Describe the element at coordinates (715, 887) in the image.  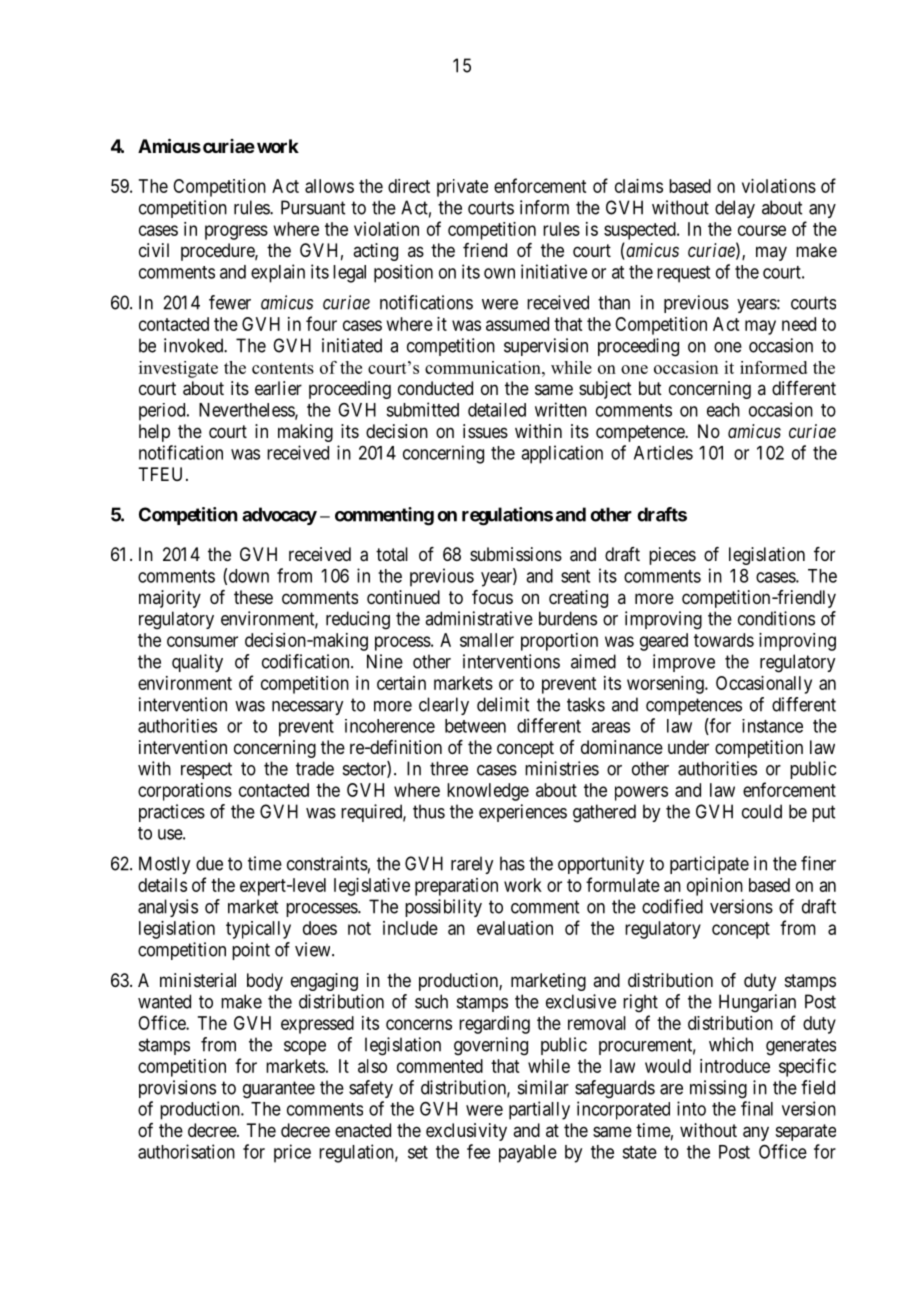
I see `opinion` at that location.
